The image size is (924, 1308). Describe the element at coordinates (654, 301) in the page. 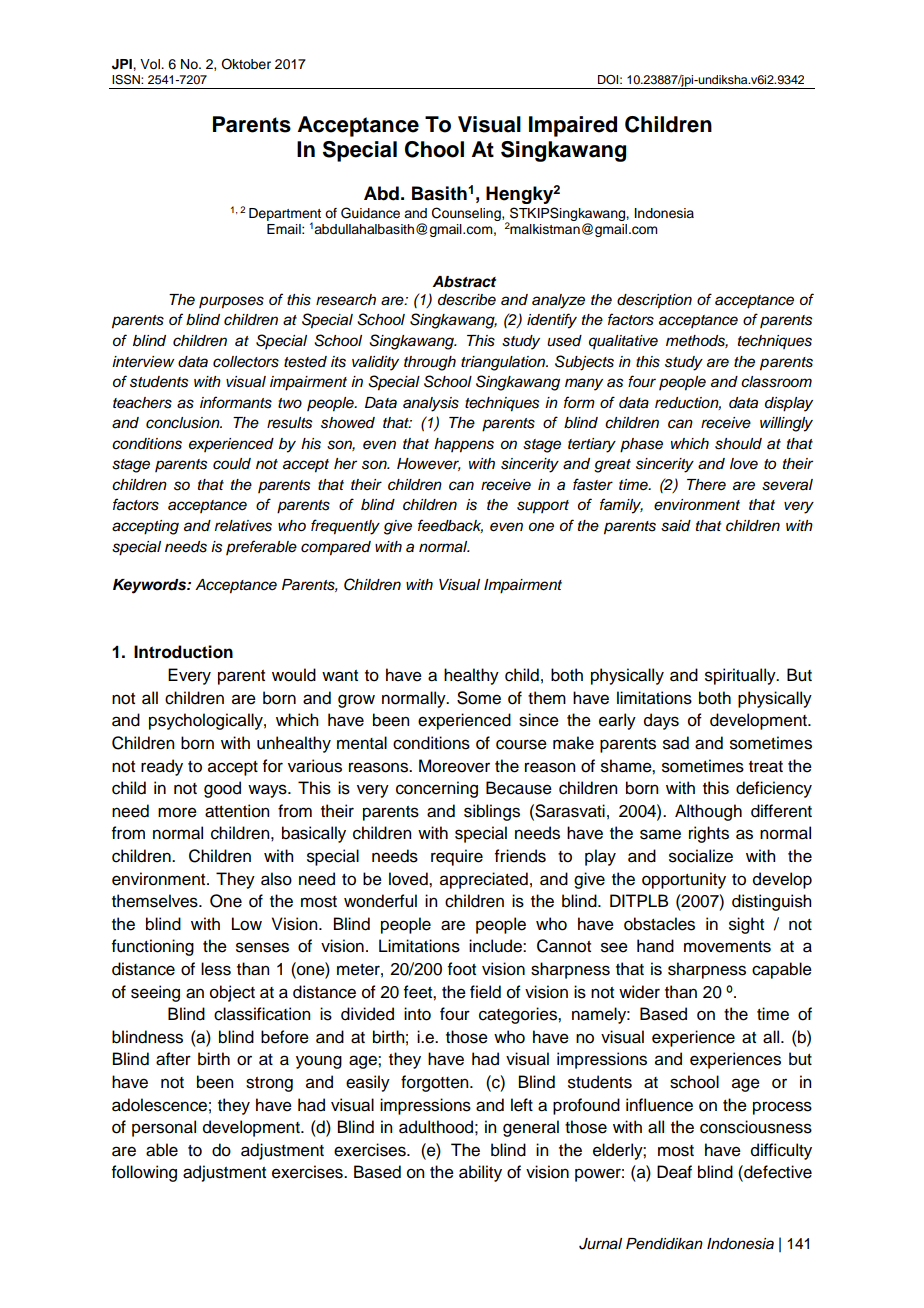

I see `description` at that location.
